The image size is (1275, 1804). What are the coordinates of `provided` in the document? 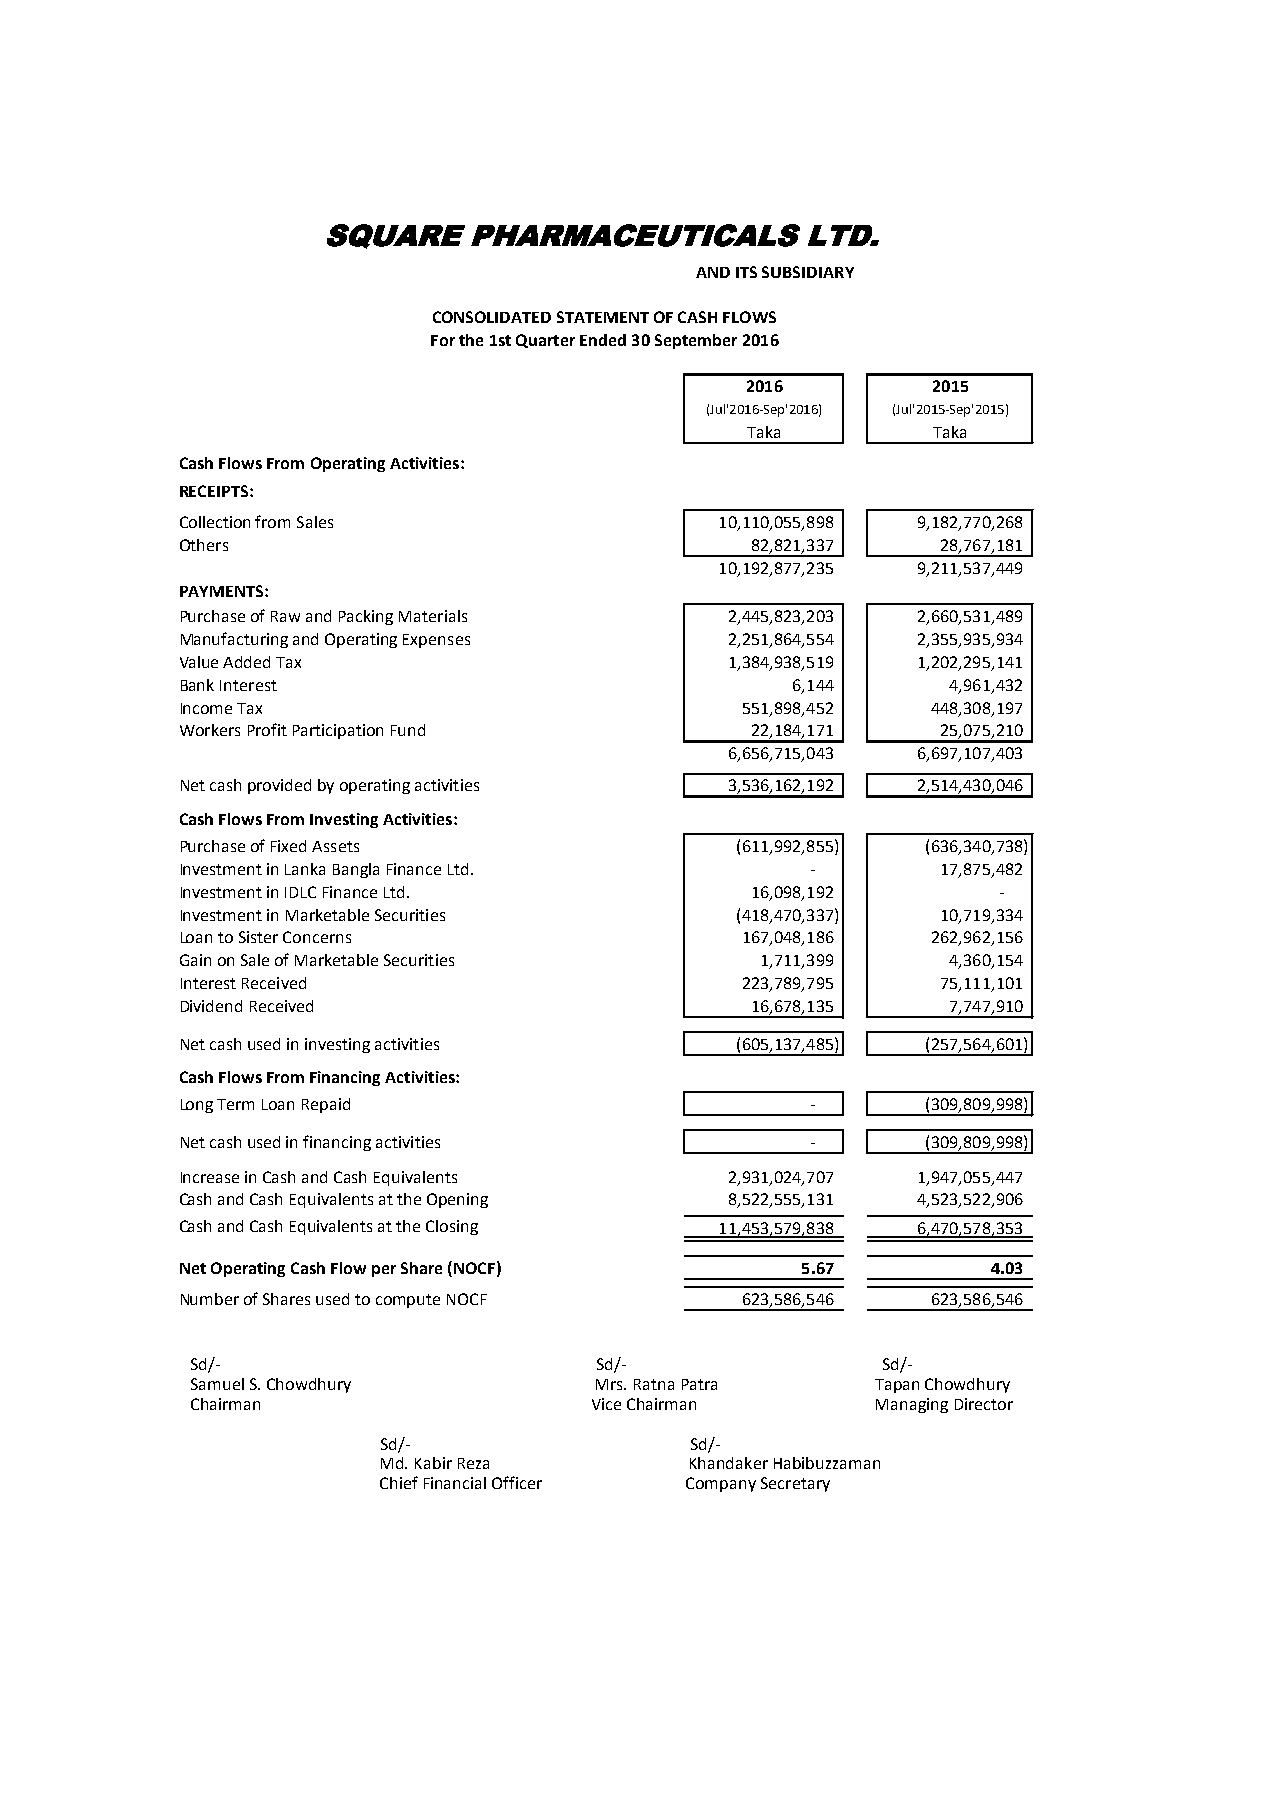 It's located at (279, 786).
